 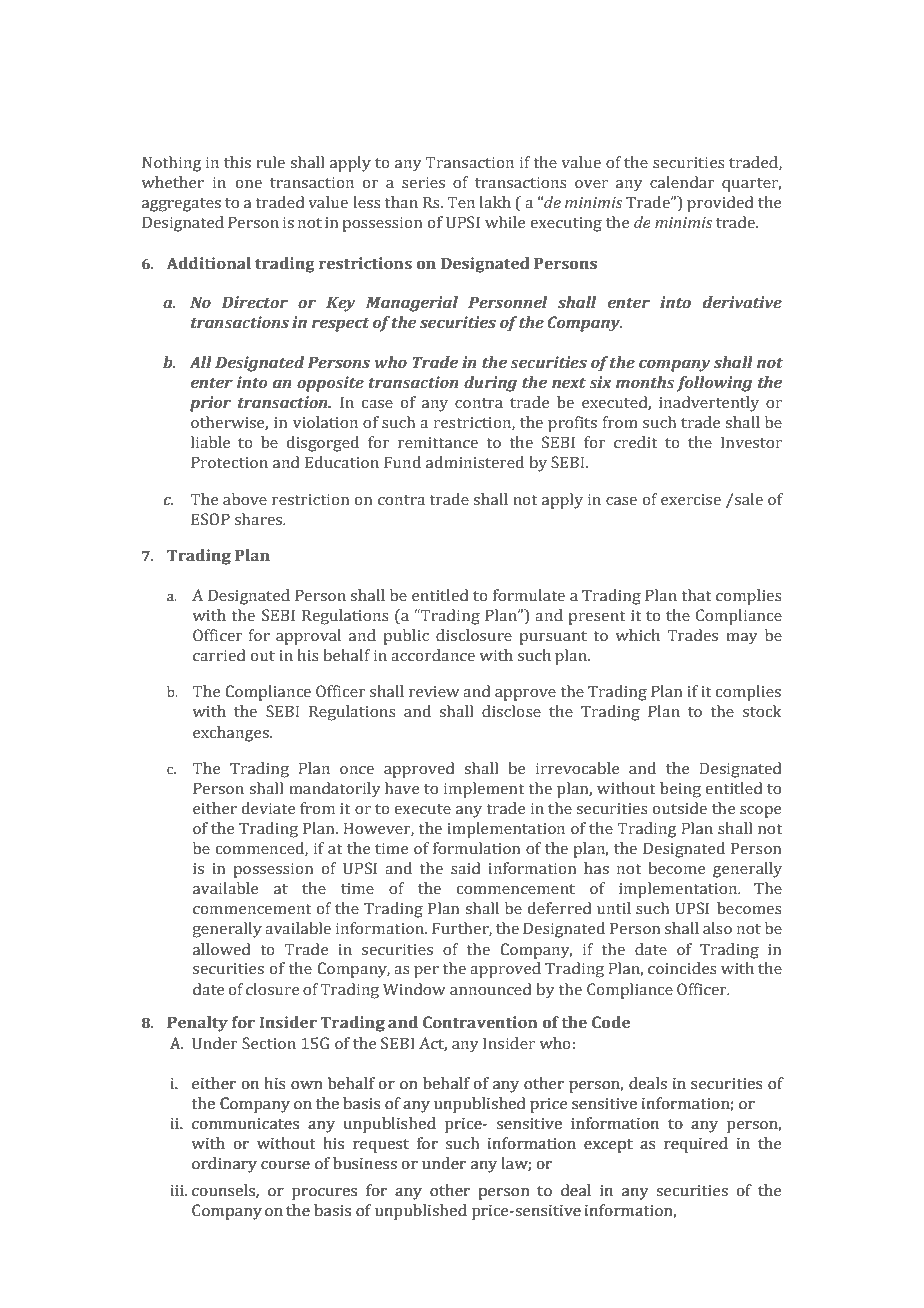 I want to click on provided, so click(x=720, y=204).
